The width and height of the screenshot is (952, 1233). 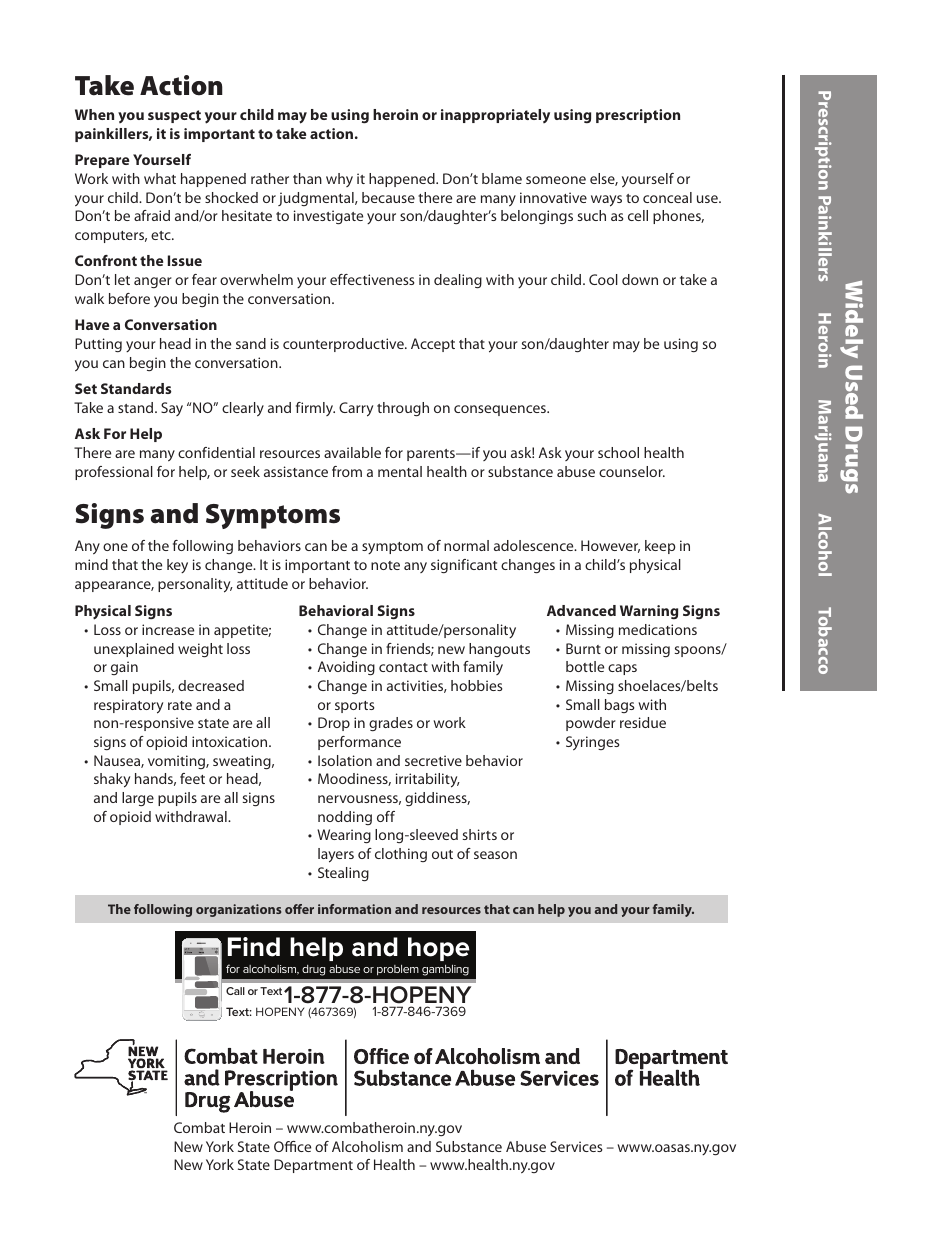 I want to click on increase, so click(x=168, y=629).
